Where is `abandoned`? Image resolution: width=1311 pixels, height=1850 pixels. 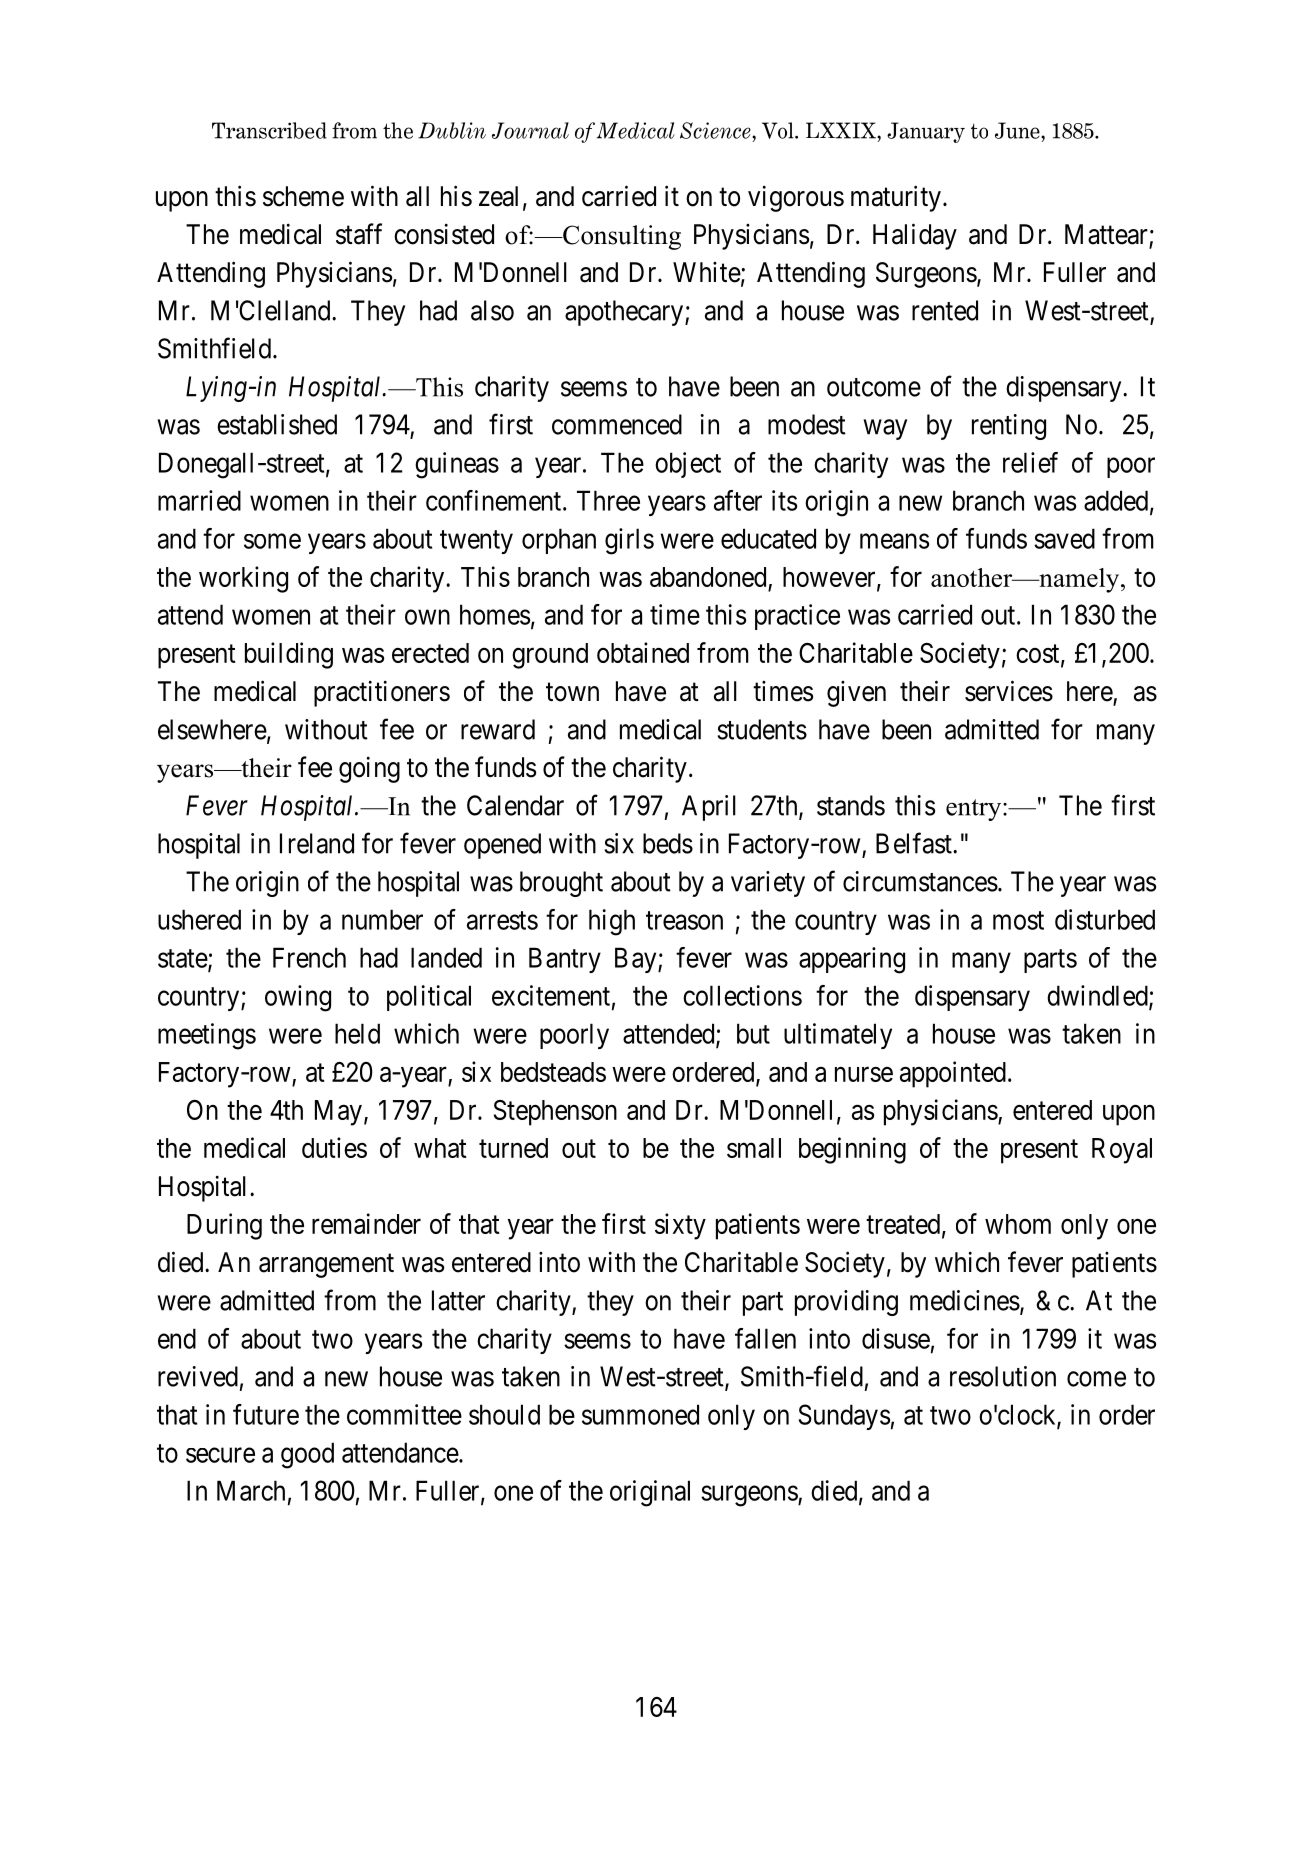
abandoned is located at coordinates (708, 577).
